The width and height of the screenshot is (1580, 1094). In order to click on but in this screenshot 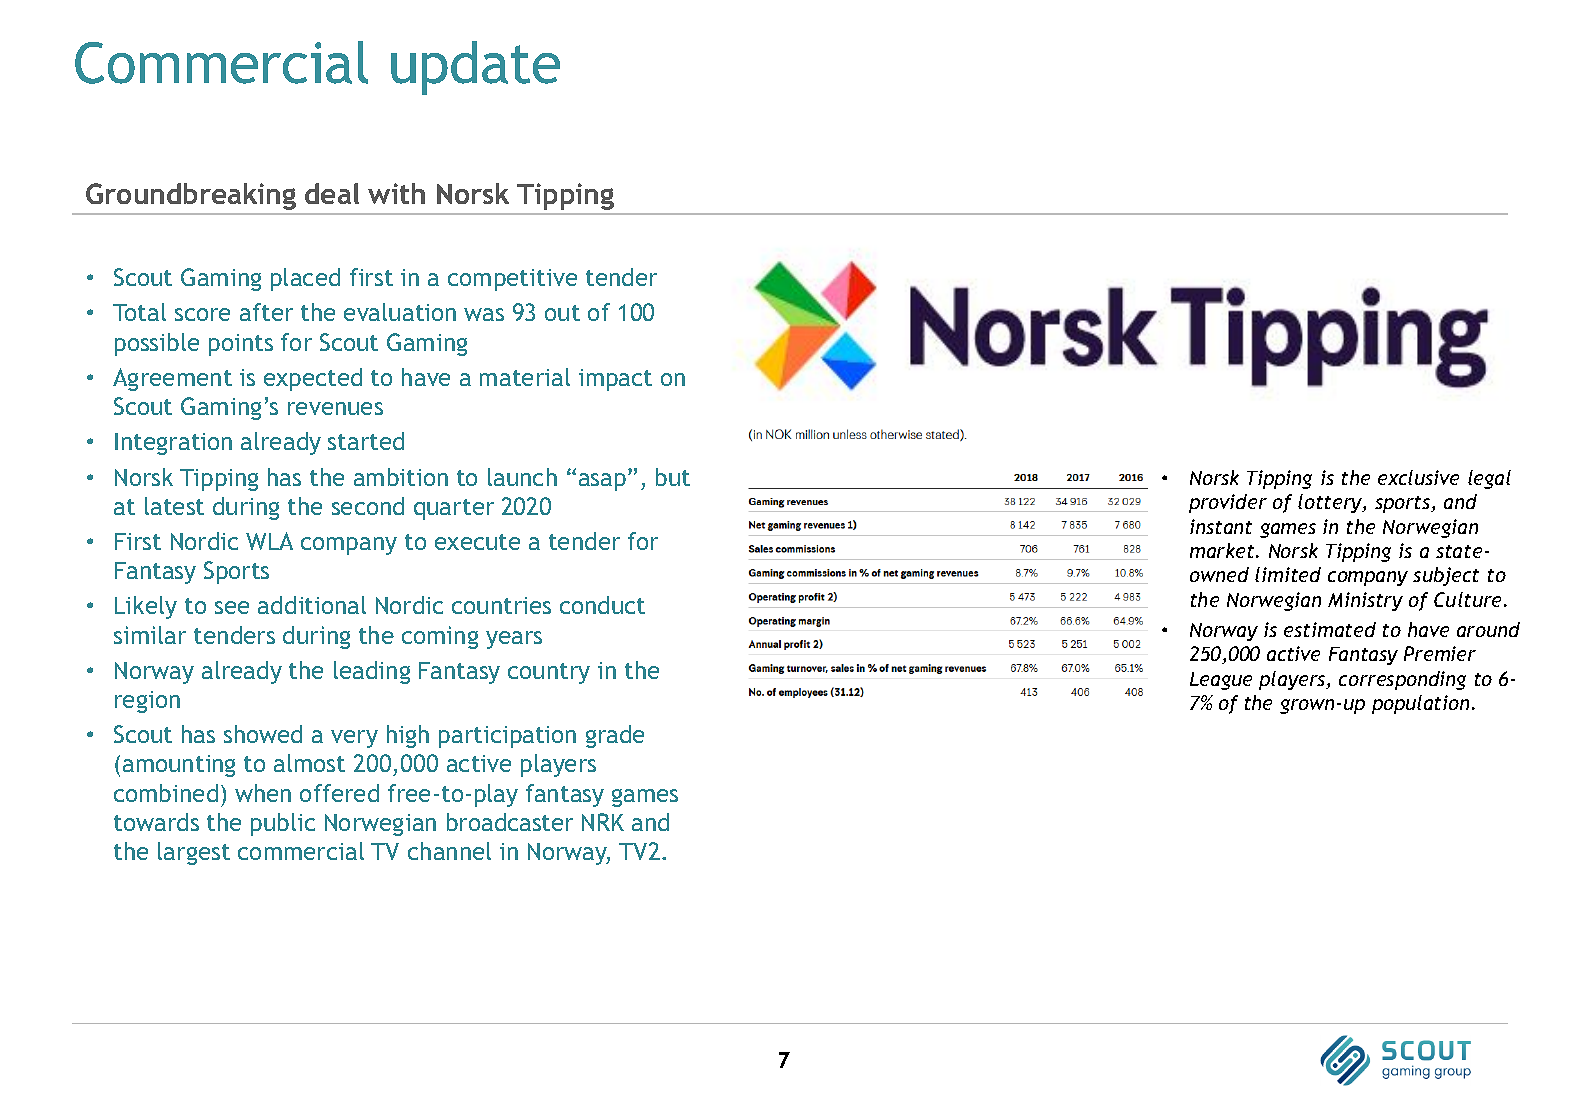, I will do `click(673, 477)`.
